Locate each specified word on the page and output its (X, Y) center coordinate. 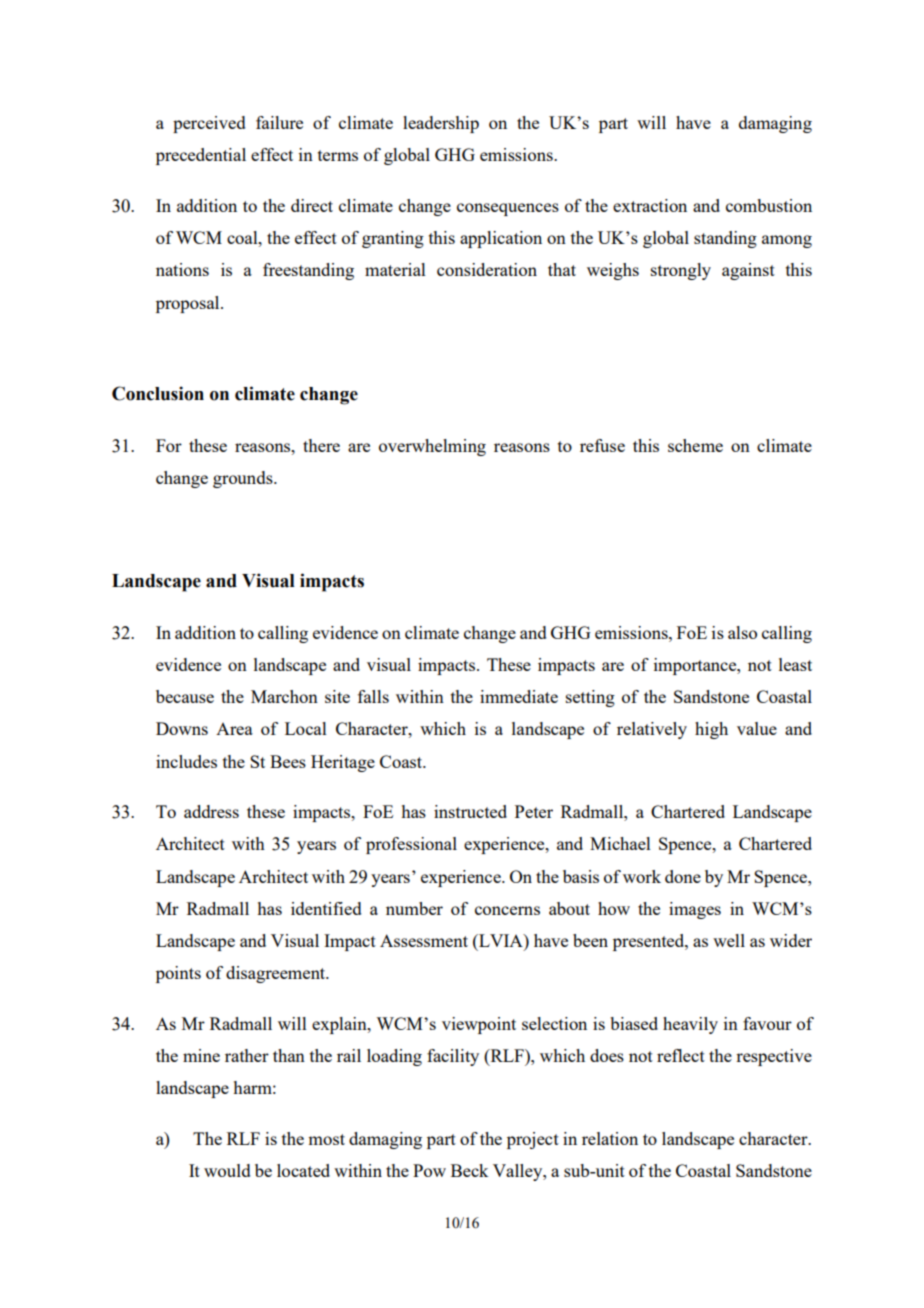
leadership (441, 124)
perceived (209, 124)
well (729, 940)
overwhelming (432, 447)
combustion (769, 205)
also (742, 632)
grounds (244, 479)
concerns (507, 910)
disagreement (277, 974)
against (748, 271)
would (227, 1170)
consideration (487, 269)
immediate (519, 696)
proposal (189, 304)
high (711, 730)
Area (234, 729)
